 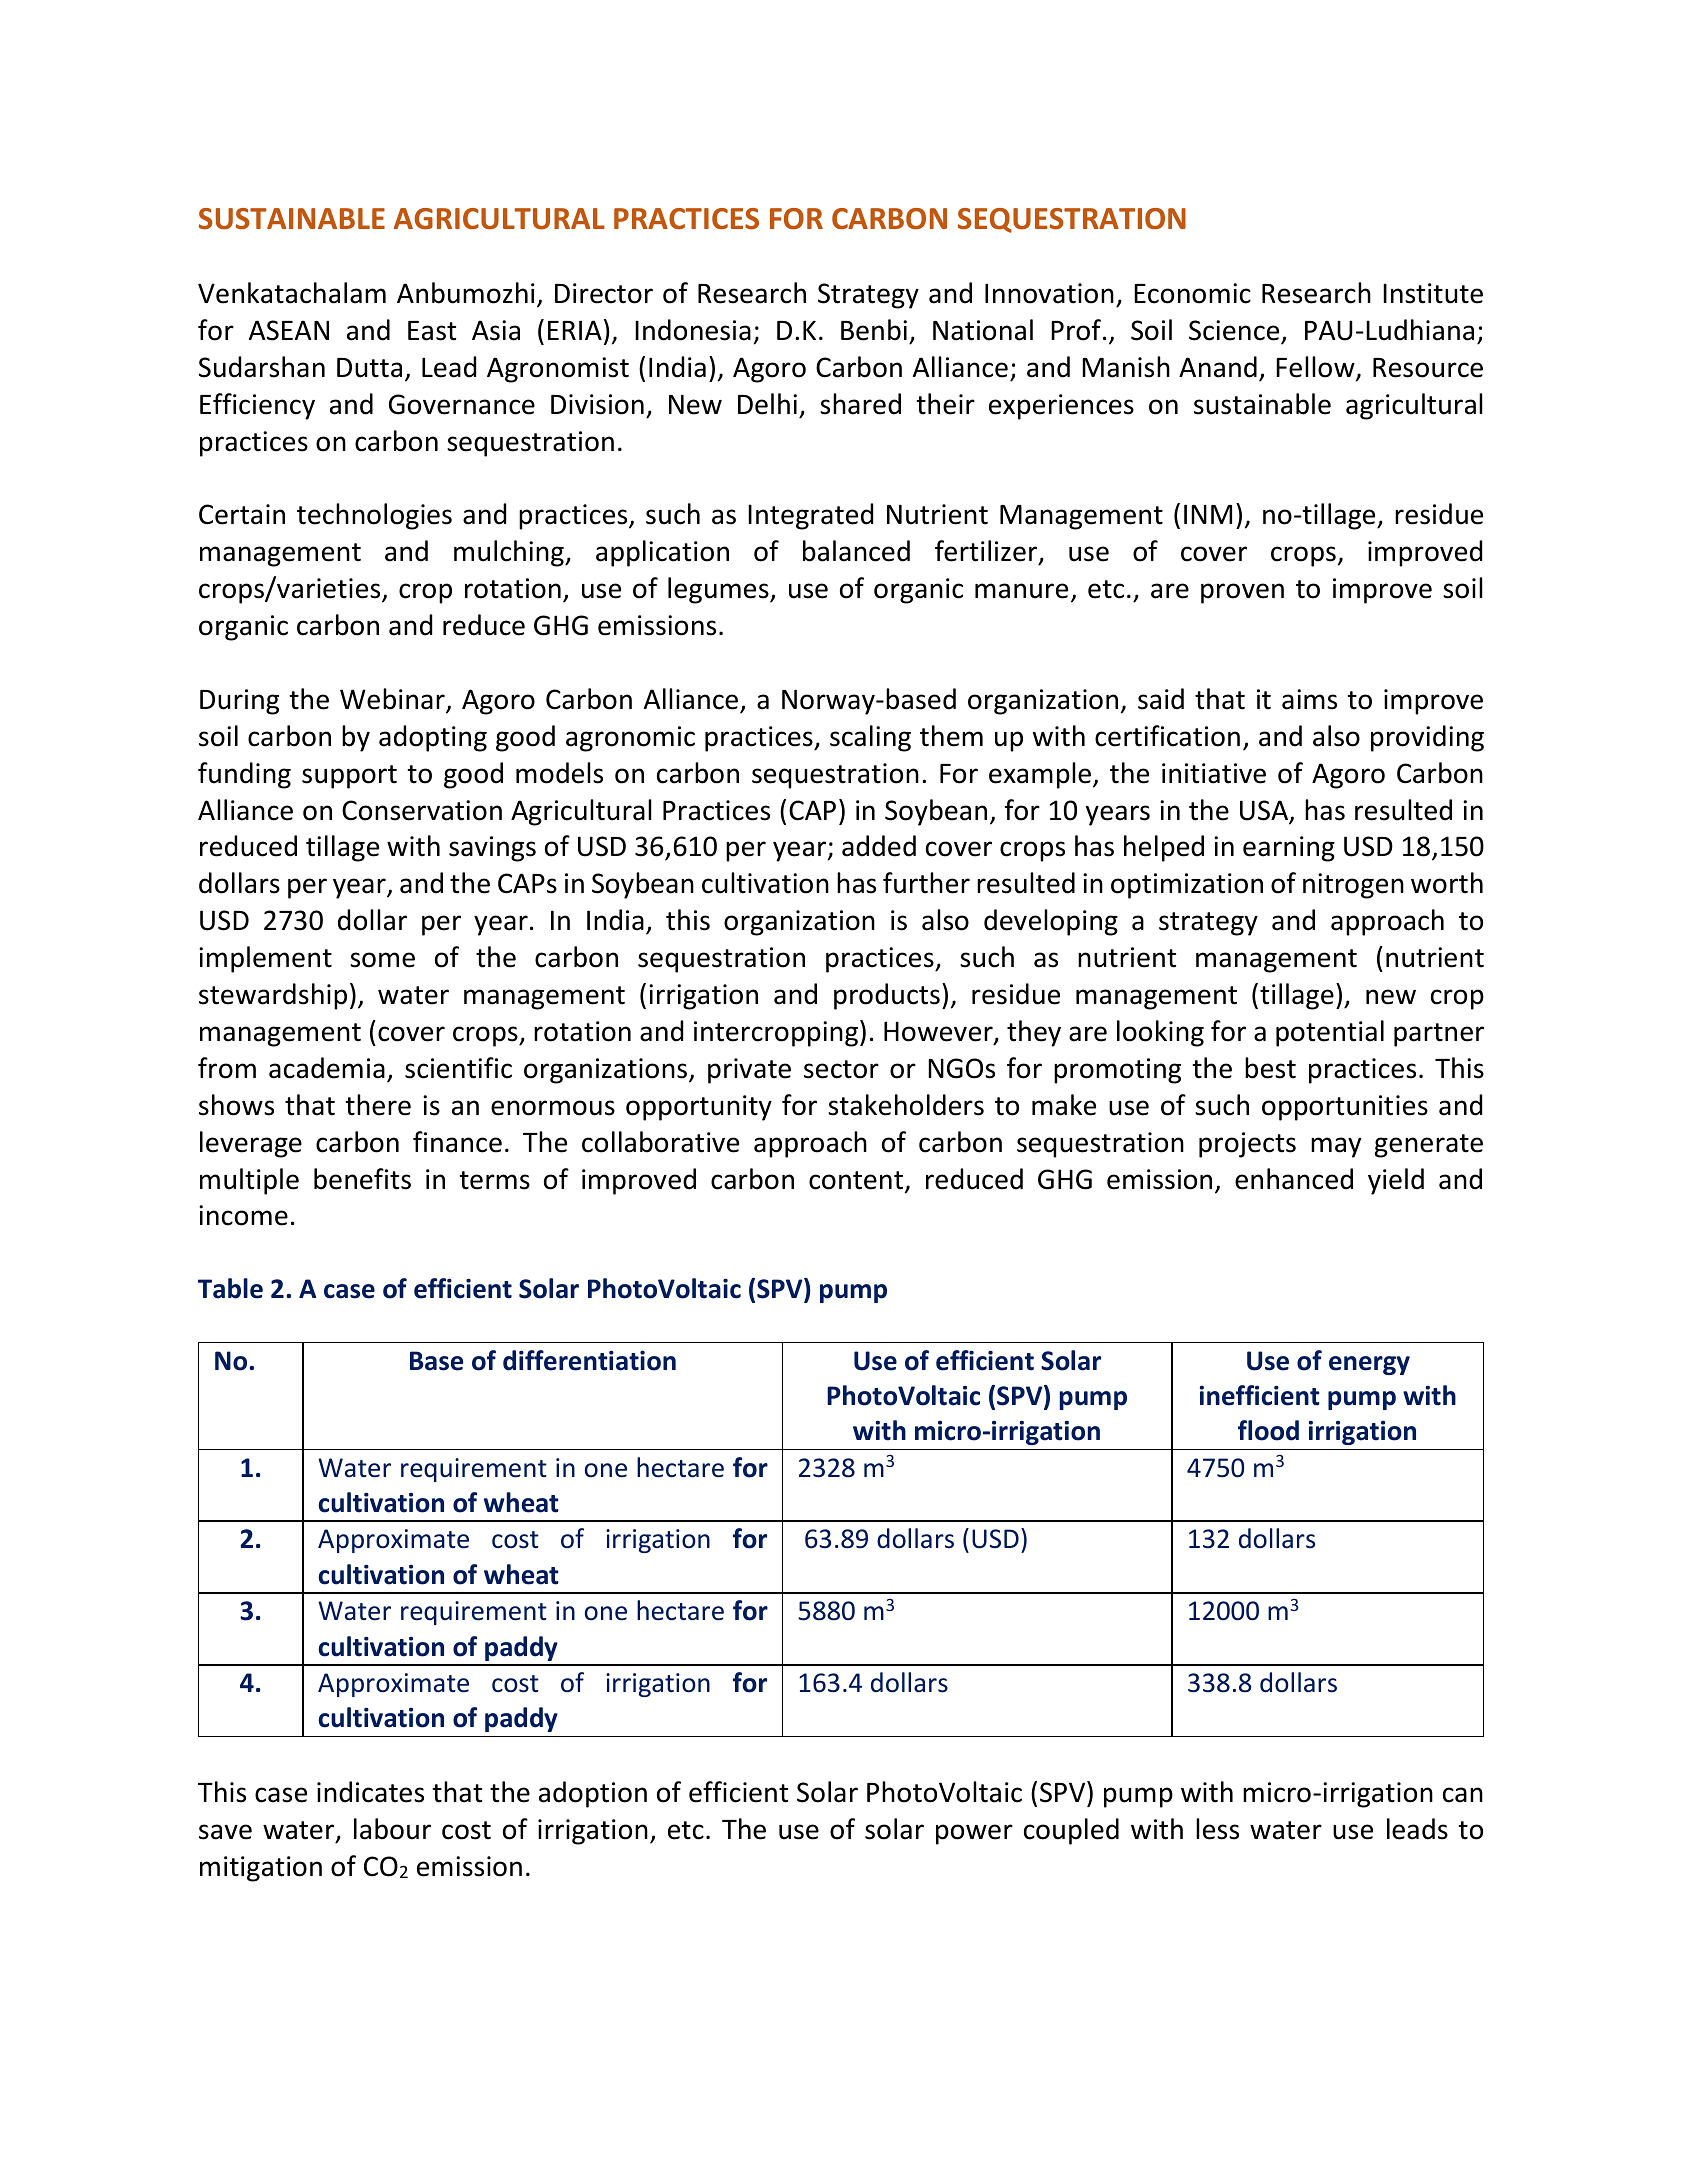 I want to click on less, so click(x=1217, y=1829).
